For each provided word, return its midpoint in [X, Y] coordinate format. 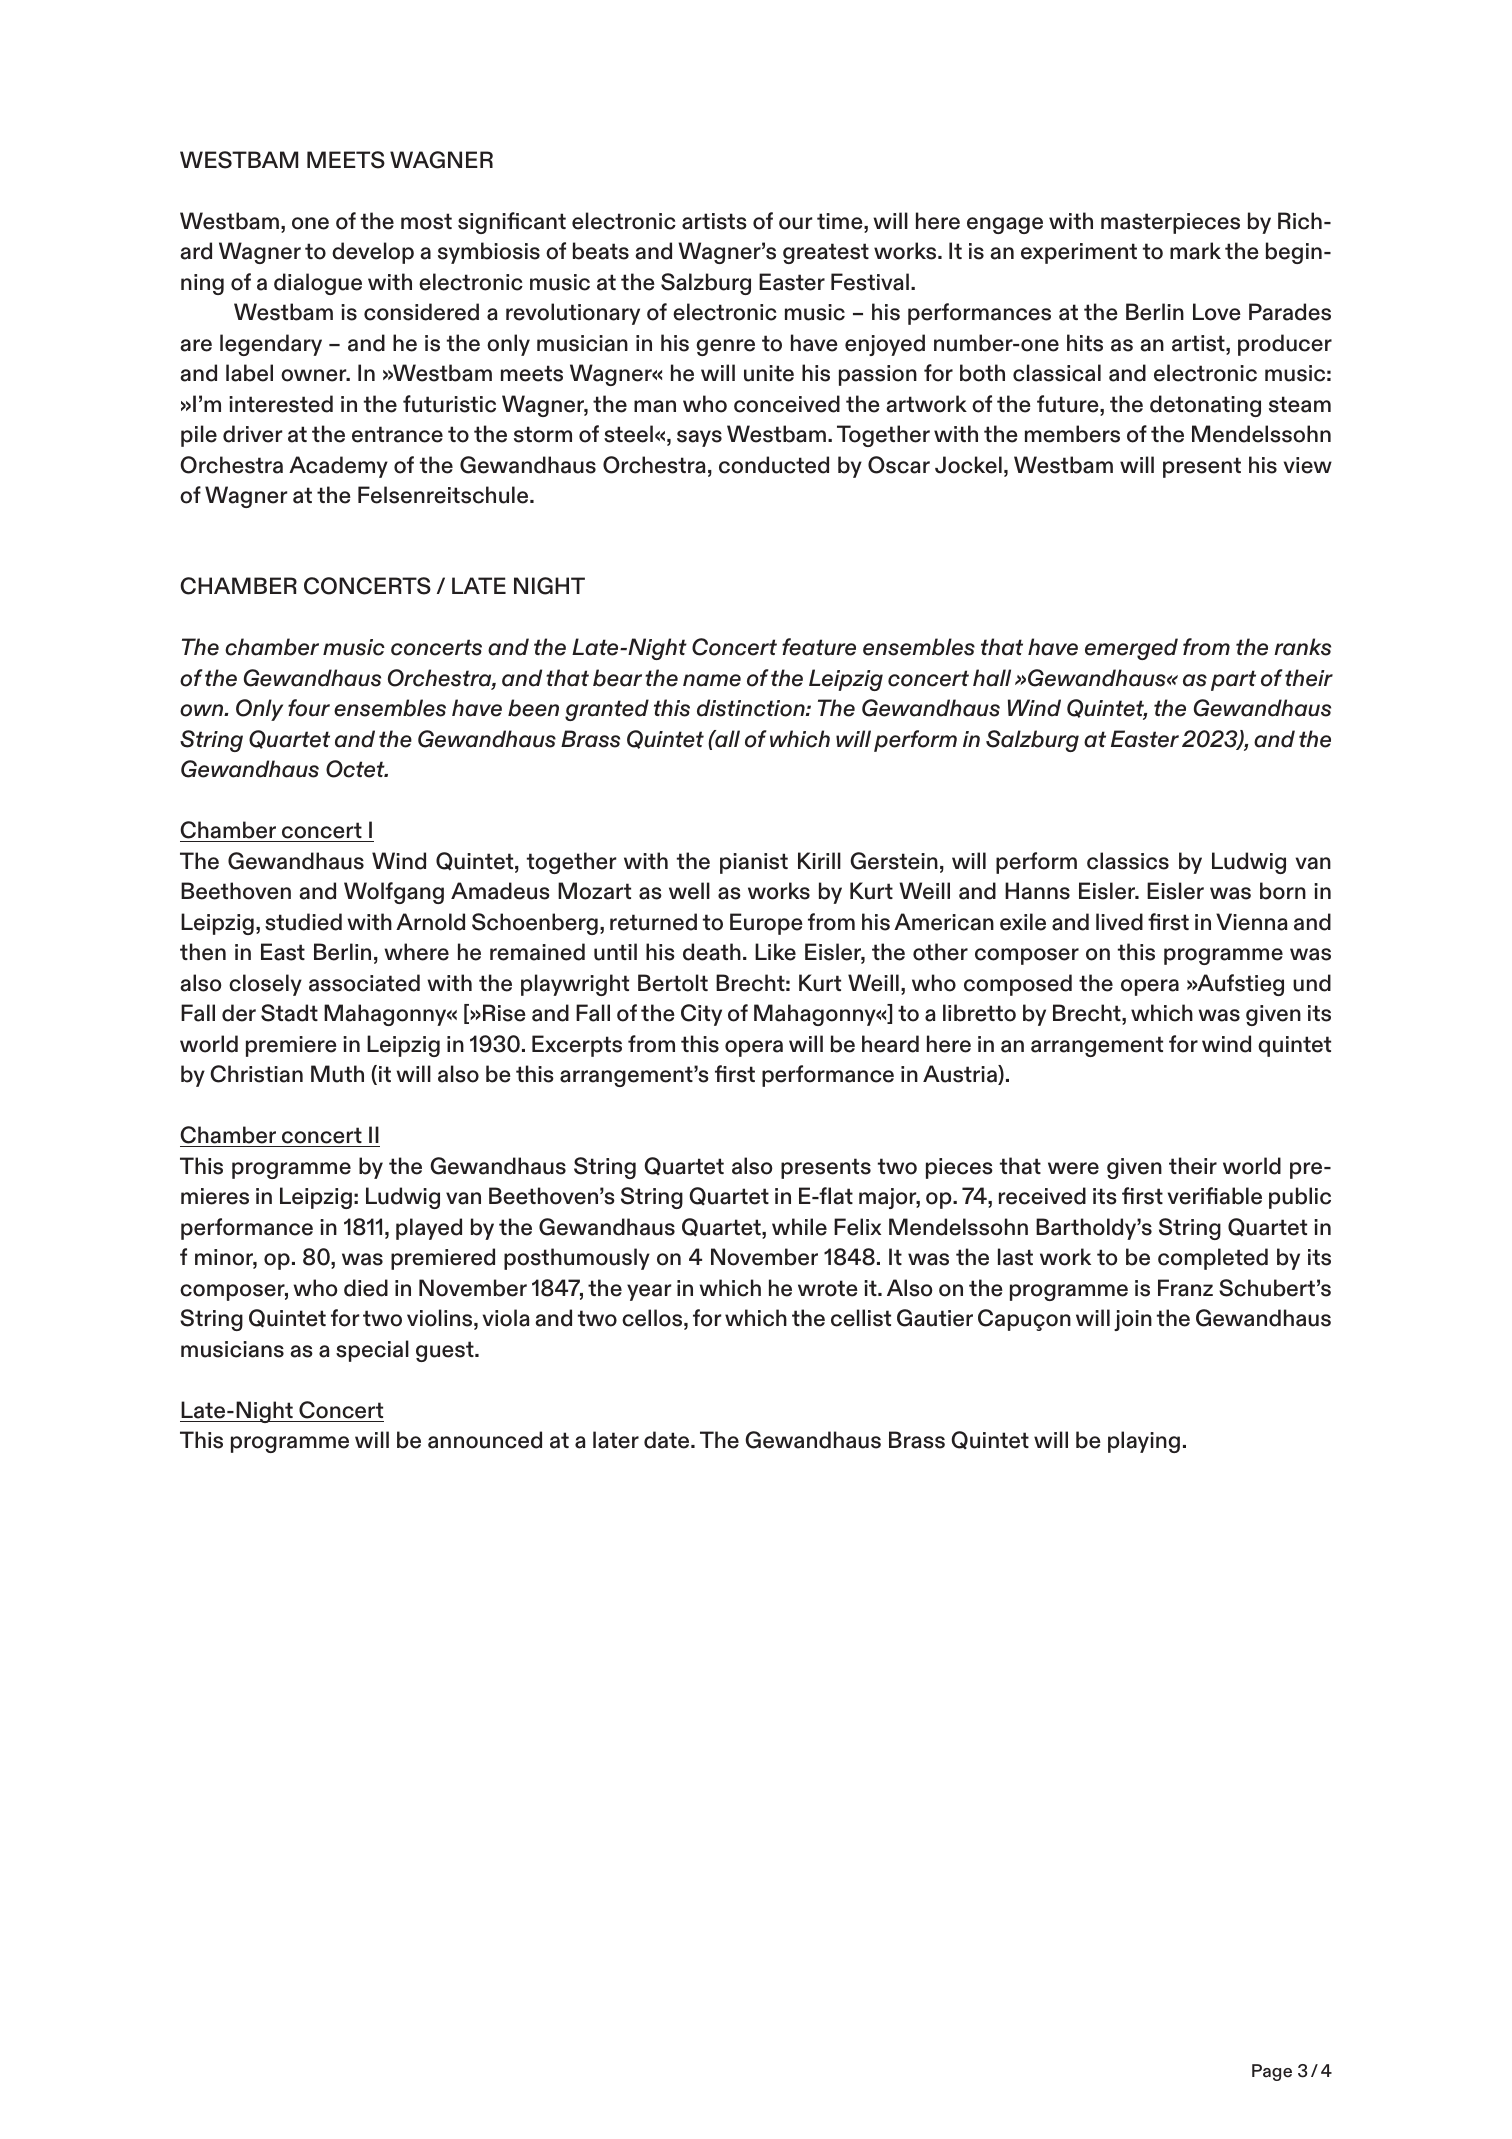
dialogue [318, 284]
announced [485, 1440]
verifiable [1215, 1196]
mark [1195, 251]
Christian [256, 1074]
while [799, 1227]
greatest [826, 253]
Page [1272, 2072]
